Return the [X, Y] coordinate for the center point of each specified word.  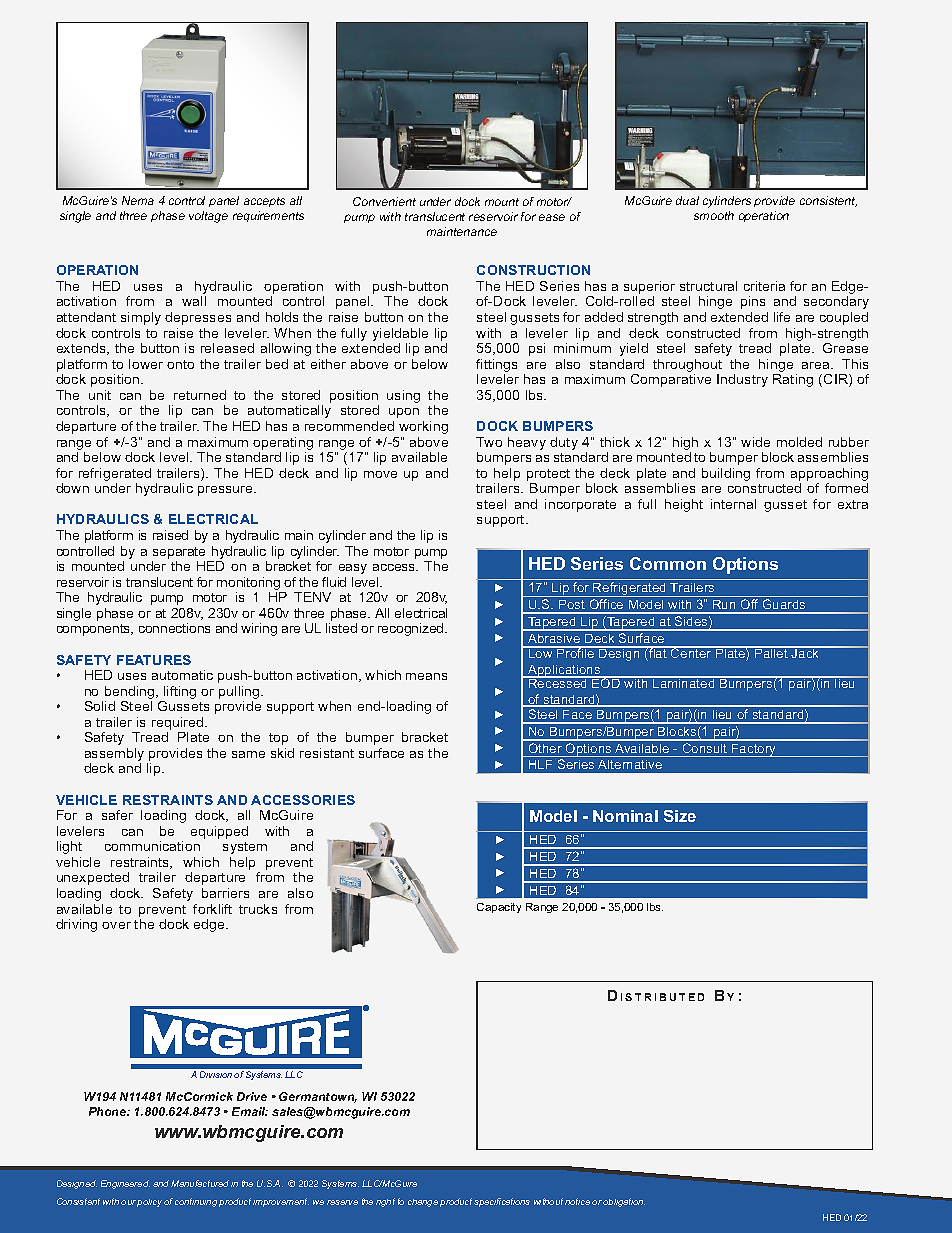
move [380, 474]
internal [733, 504]
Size [680, 816]
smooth [714, 215]
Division [216, 1074]
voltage [208, 217]
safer [117, 815]
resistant [327, 753]
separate [179, 553]
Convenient [384, 201]
